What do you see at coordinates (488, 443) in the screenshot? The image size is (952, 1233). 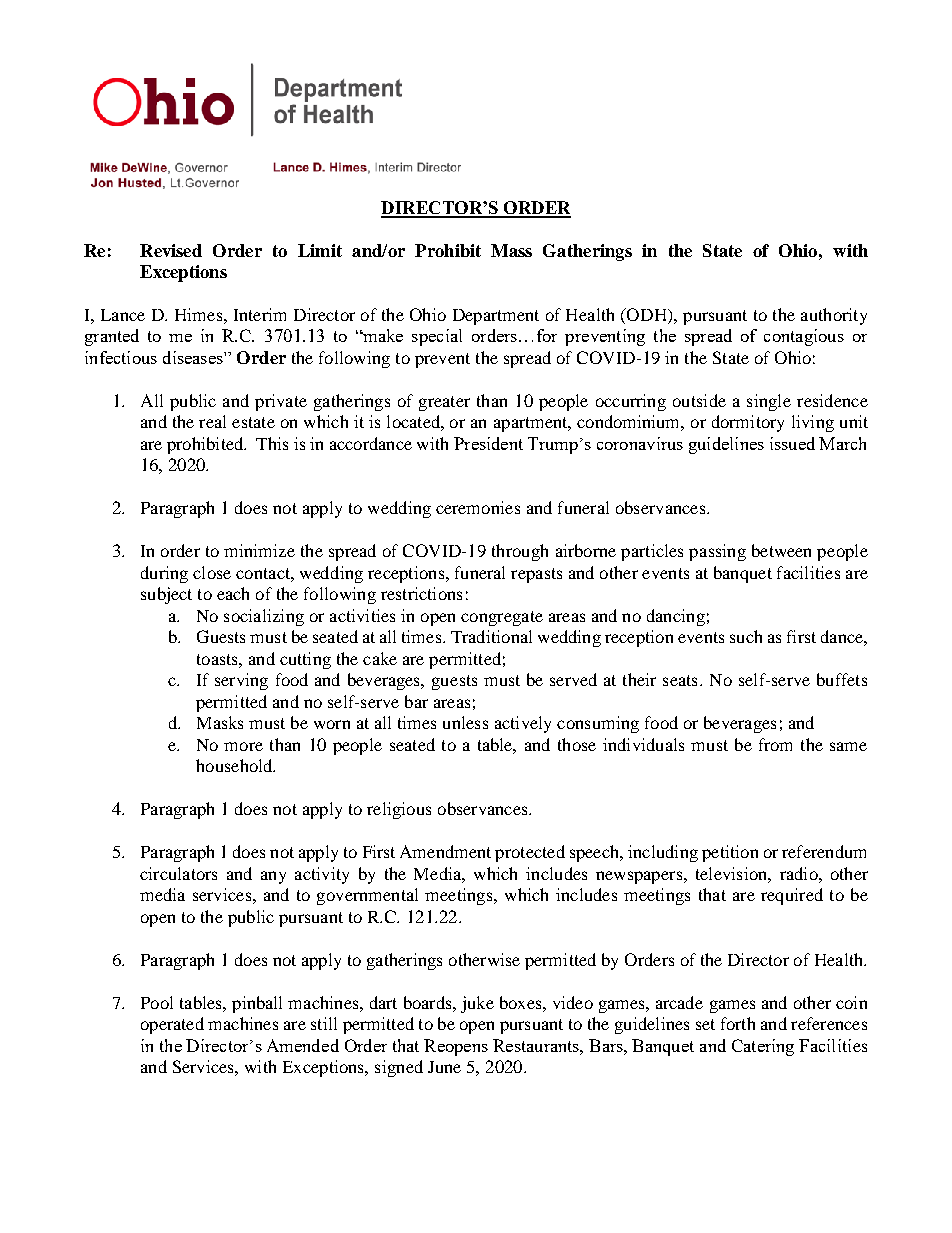 I see `President` at bounding box center [488, 443].
